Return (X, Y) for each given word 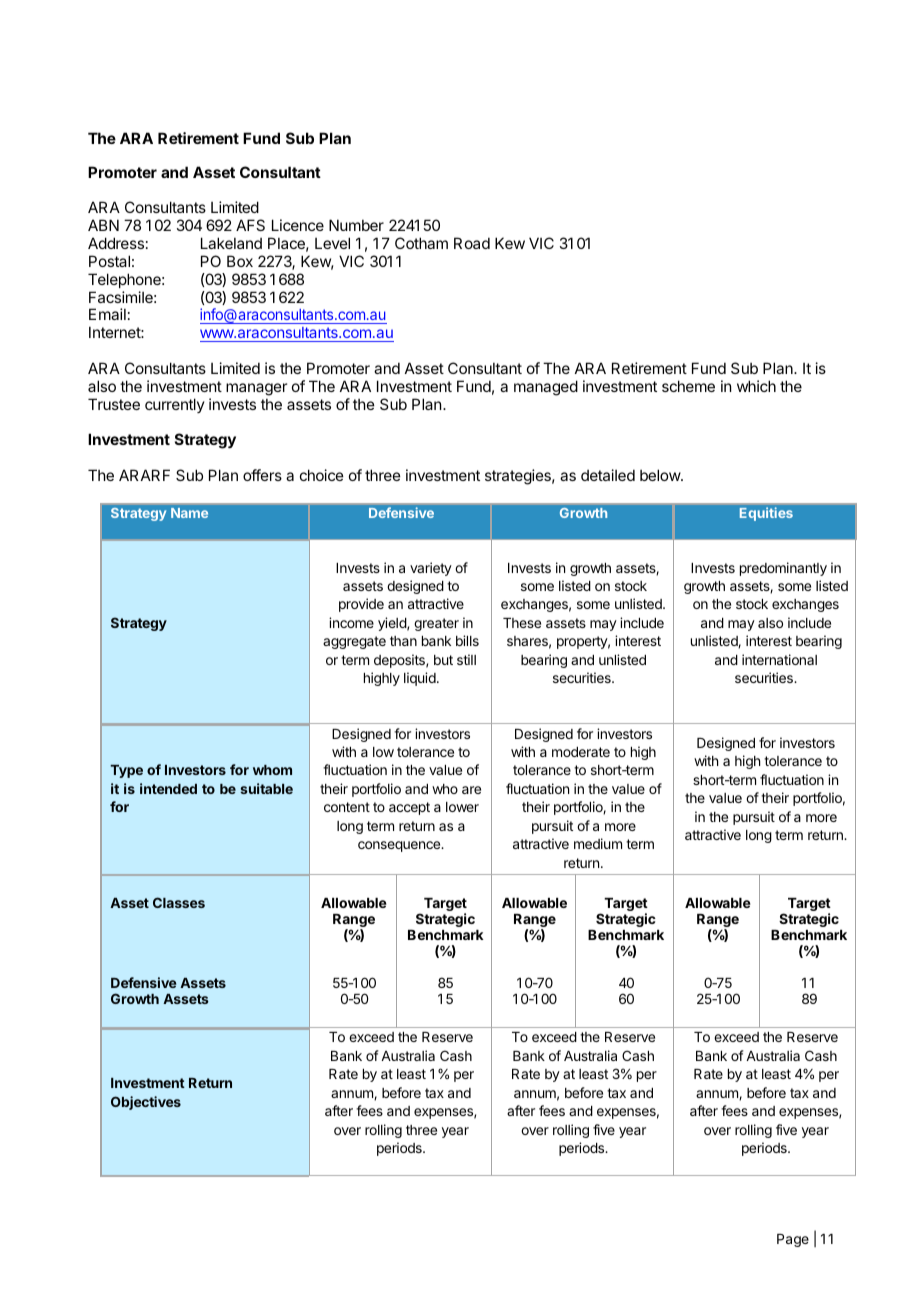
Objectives (146, 1103)
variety (431, 569)
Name (189, 513)
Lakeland (231, 243)
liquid (420, 679)
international (779, 659)
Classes (179, 902)
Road (472, 243)
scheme (688, 386)
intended (168, 788)
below (661, 475)
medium (598, 843)
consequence (400, 846)
